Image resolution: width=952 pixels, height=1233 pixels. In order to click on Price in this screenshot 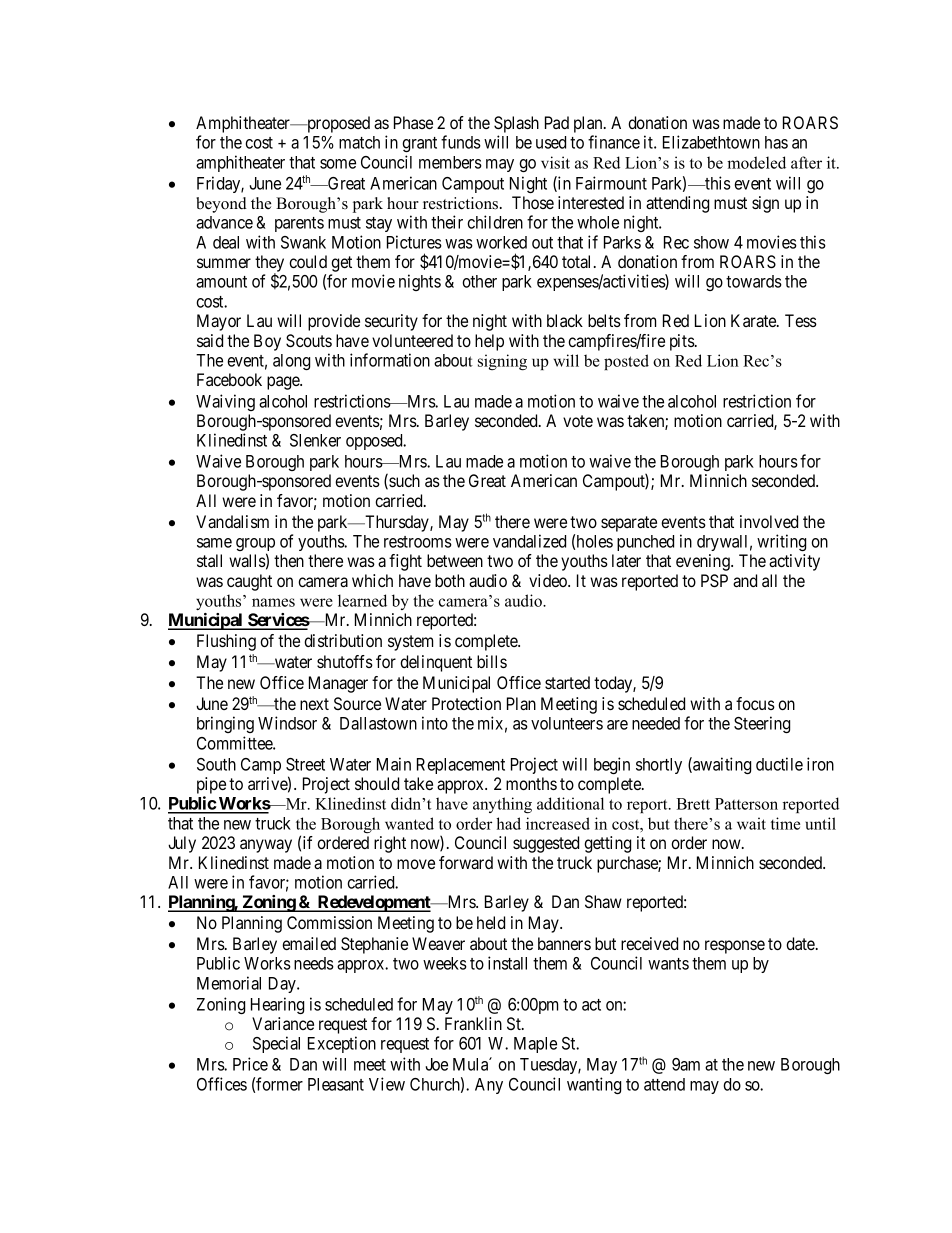, I will do `click(250, 1064)`.
